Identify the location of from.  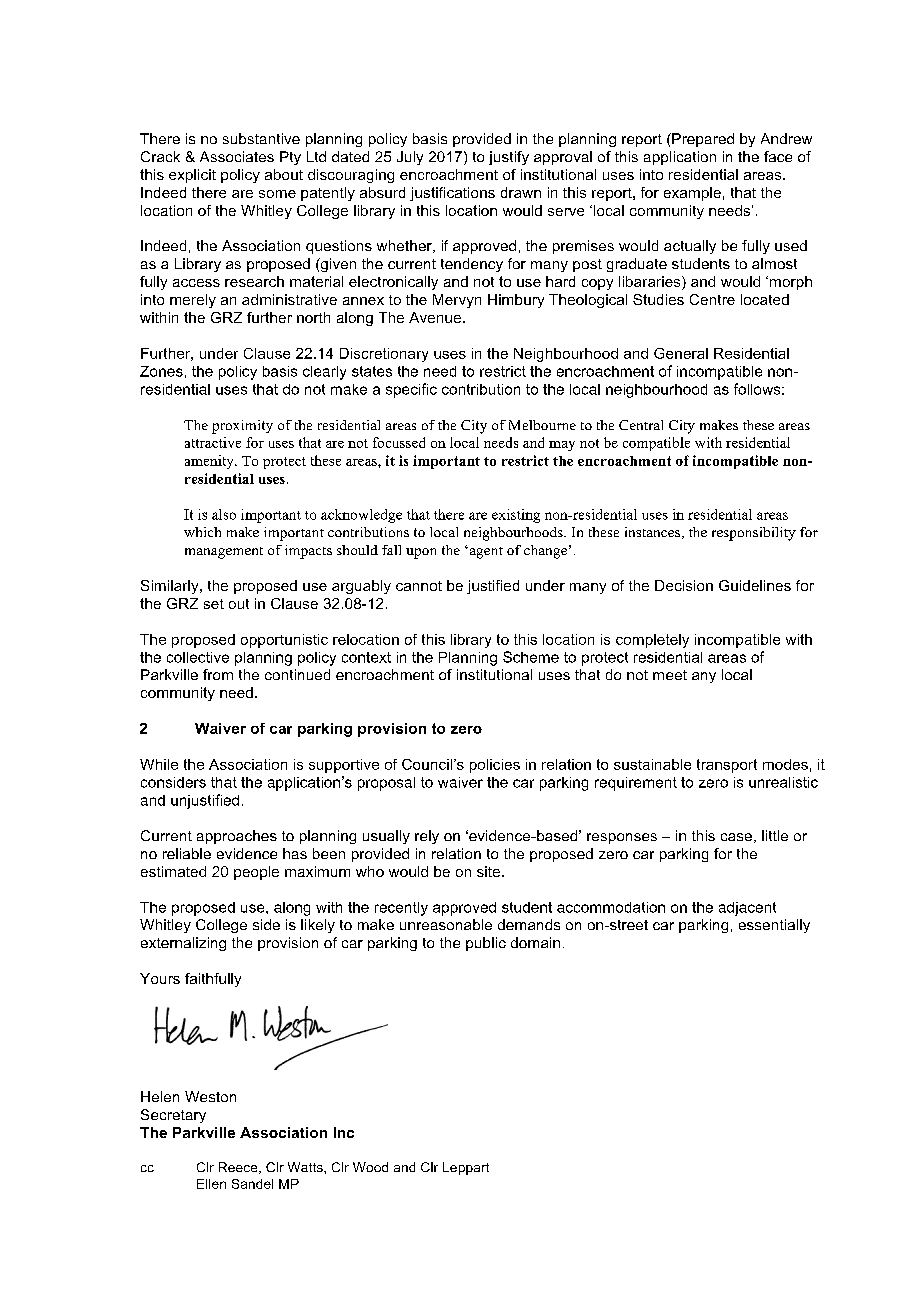
(218, 674).
